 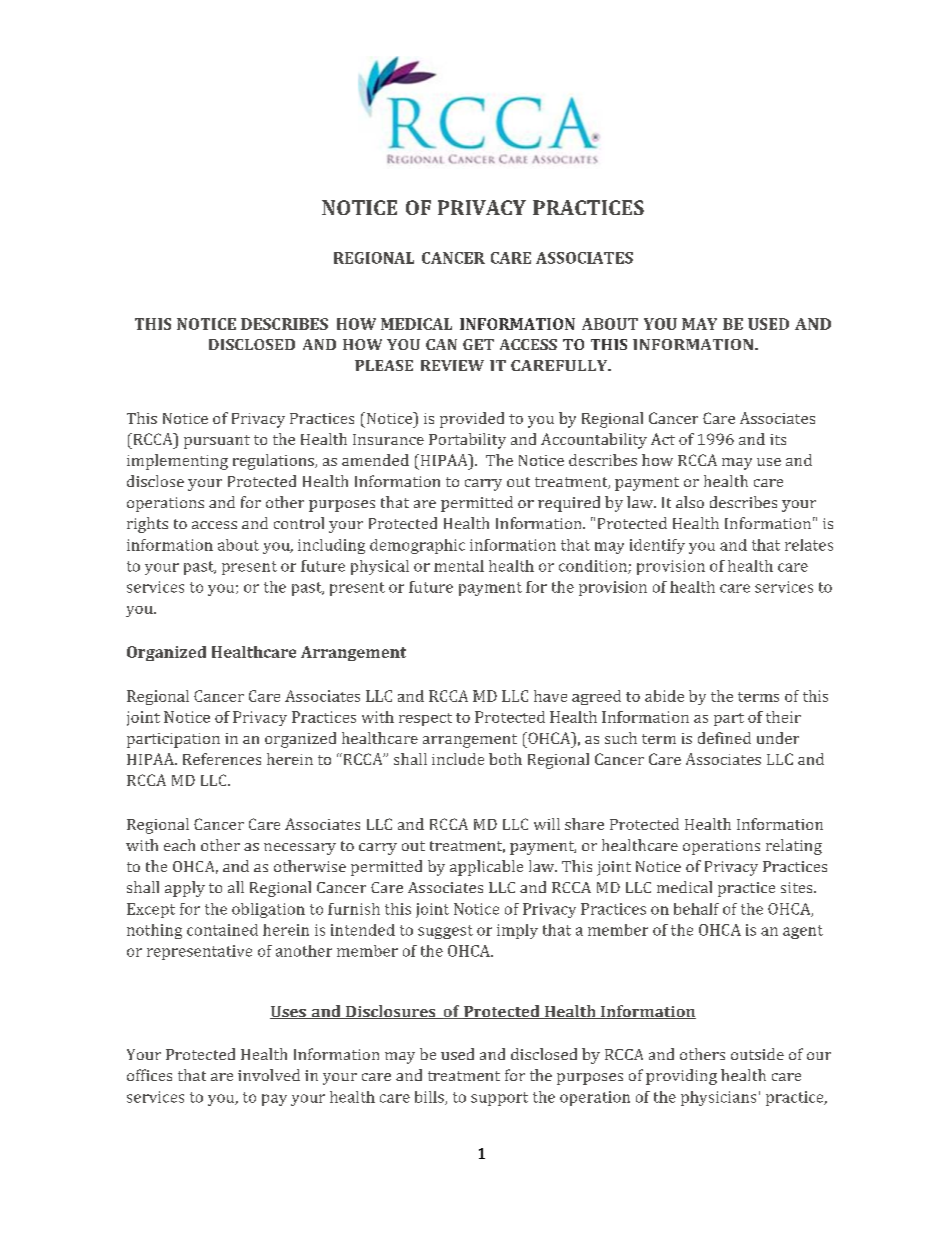 I want to click on pursuant, so click(x=217, y=442).
